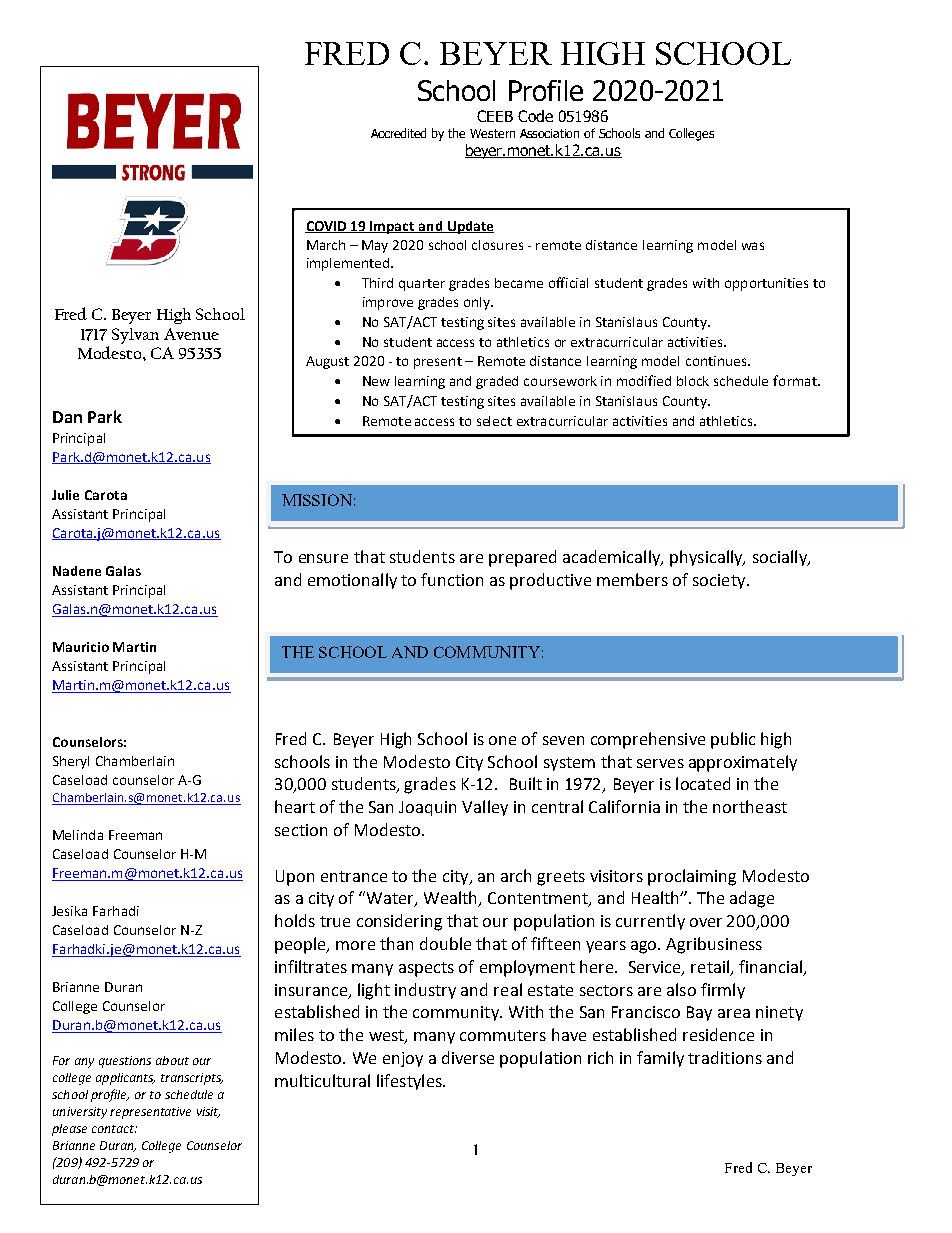 The width and height of the screenshot is (952, 1233). What do you see at coordinates (703, 783) in the screenshot?
I see `located` at bounding box center [703, 783].
